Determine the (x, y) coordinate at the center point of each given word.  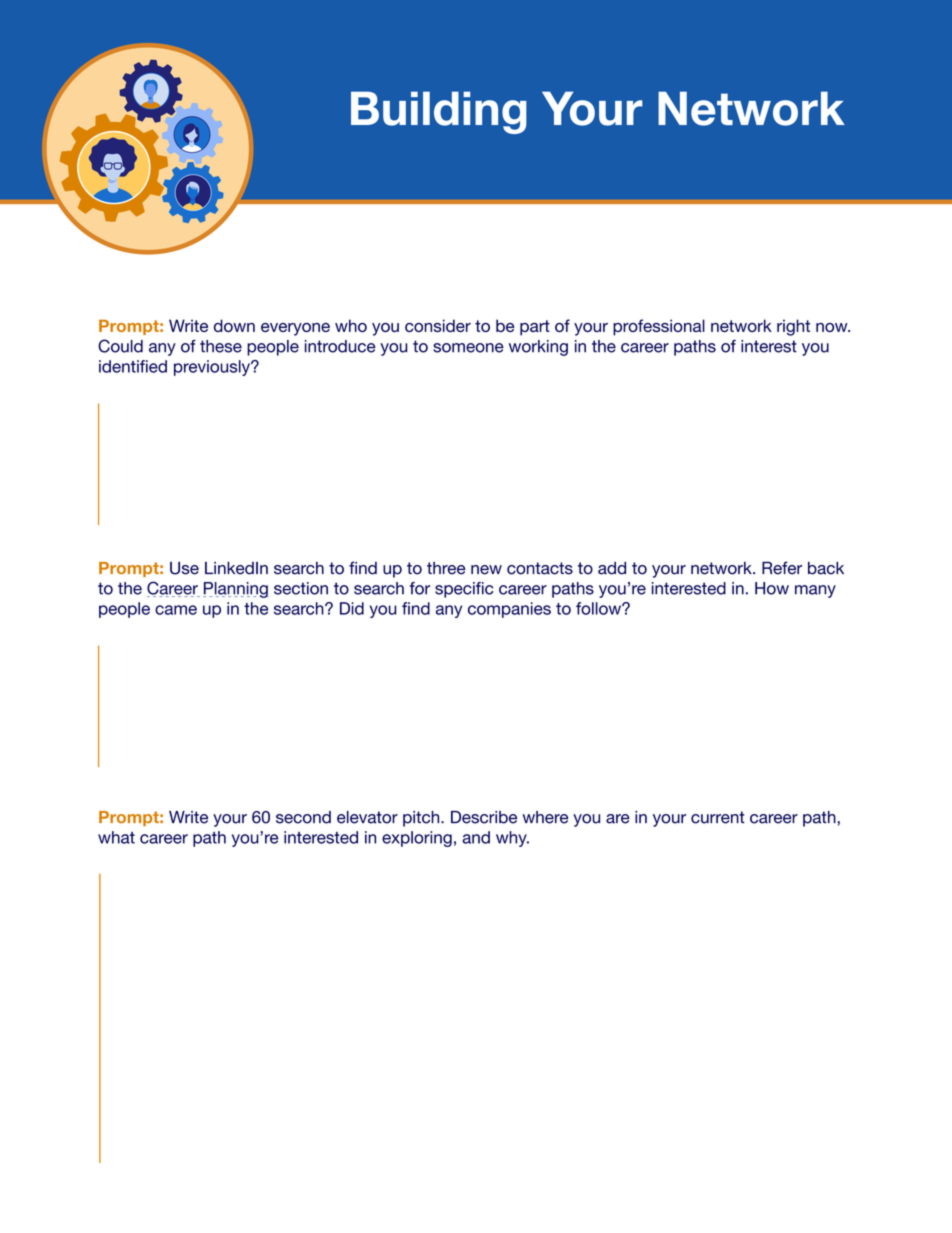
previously (213, 368)
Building (439, 112)
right (793, 327)
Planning (236, 590)
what (116, 837)
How (772, 588)
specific (464, 590)
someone (468, 348)
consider (438, 325)
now (833, 327)
